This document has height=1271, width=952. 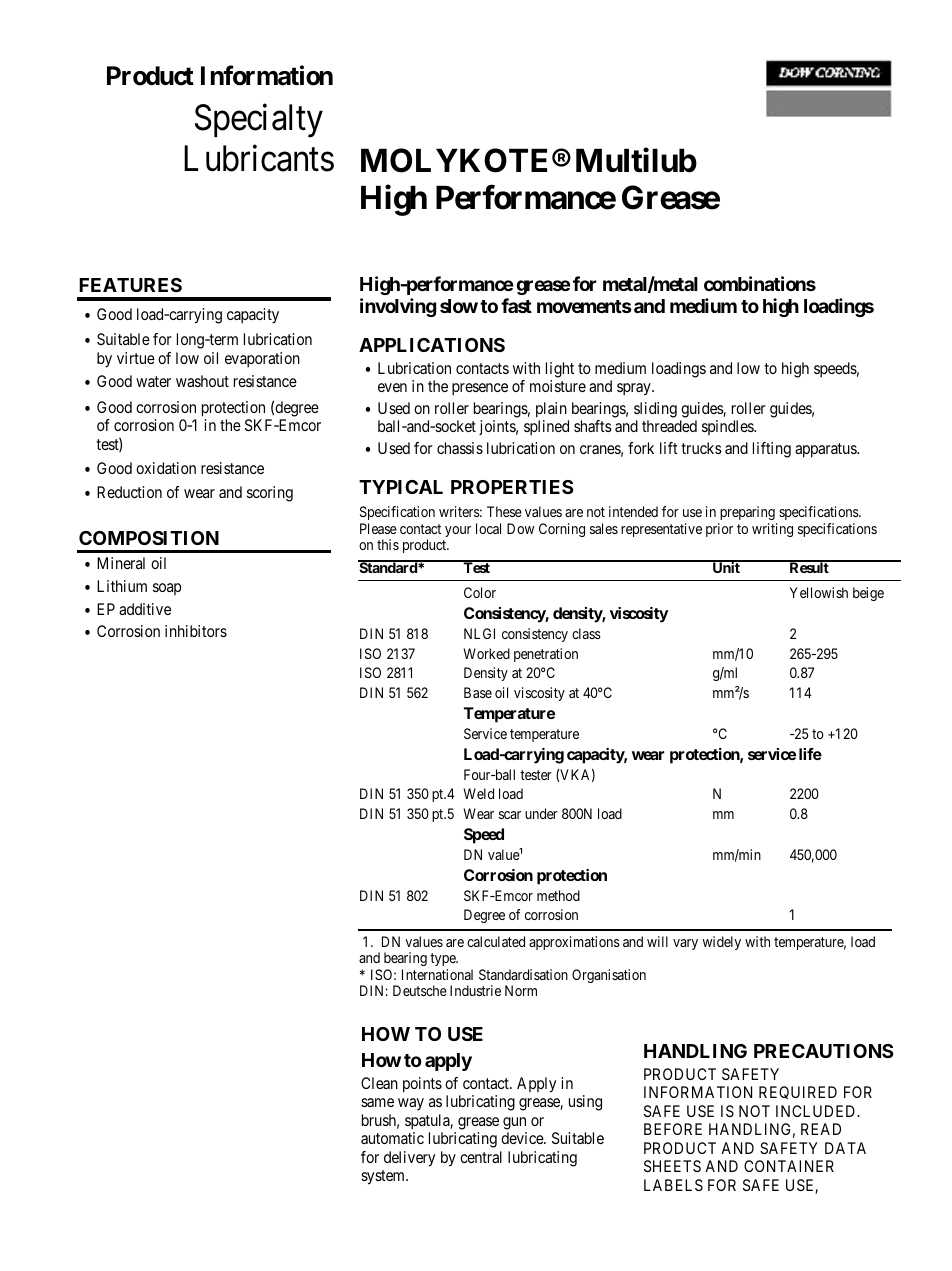 I want to click on inhibitors, so click(x=196, y=631).
